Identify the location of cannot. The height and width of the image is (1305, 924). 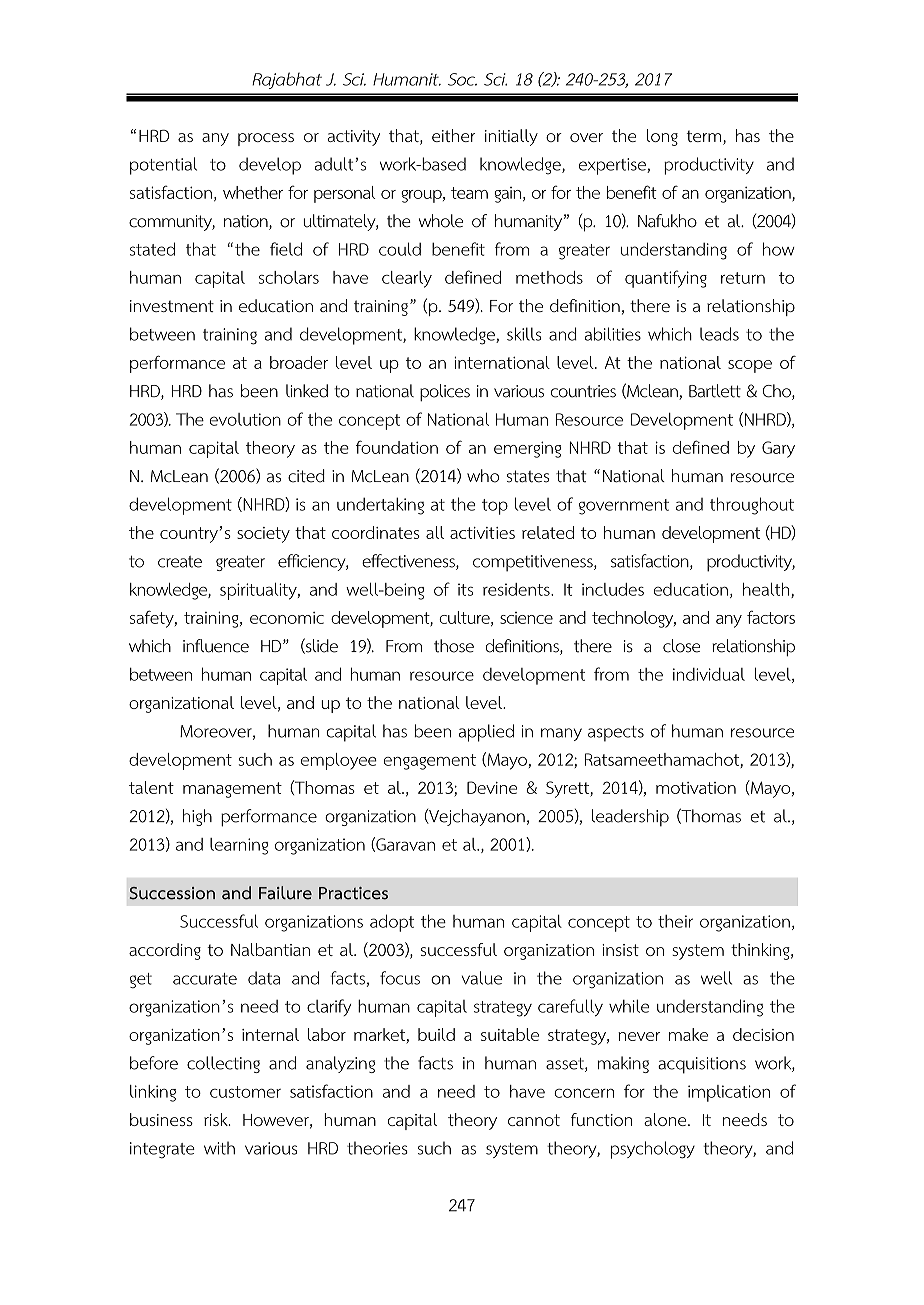
(534, 1120).
